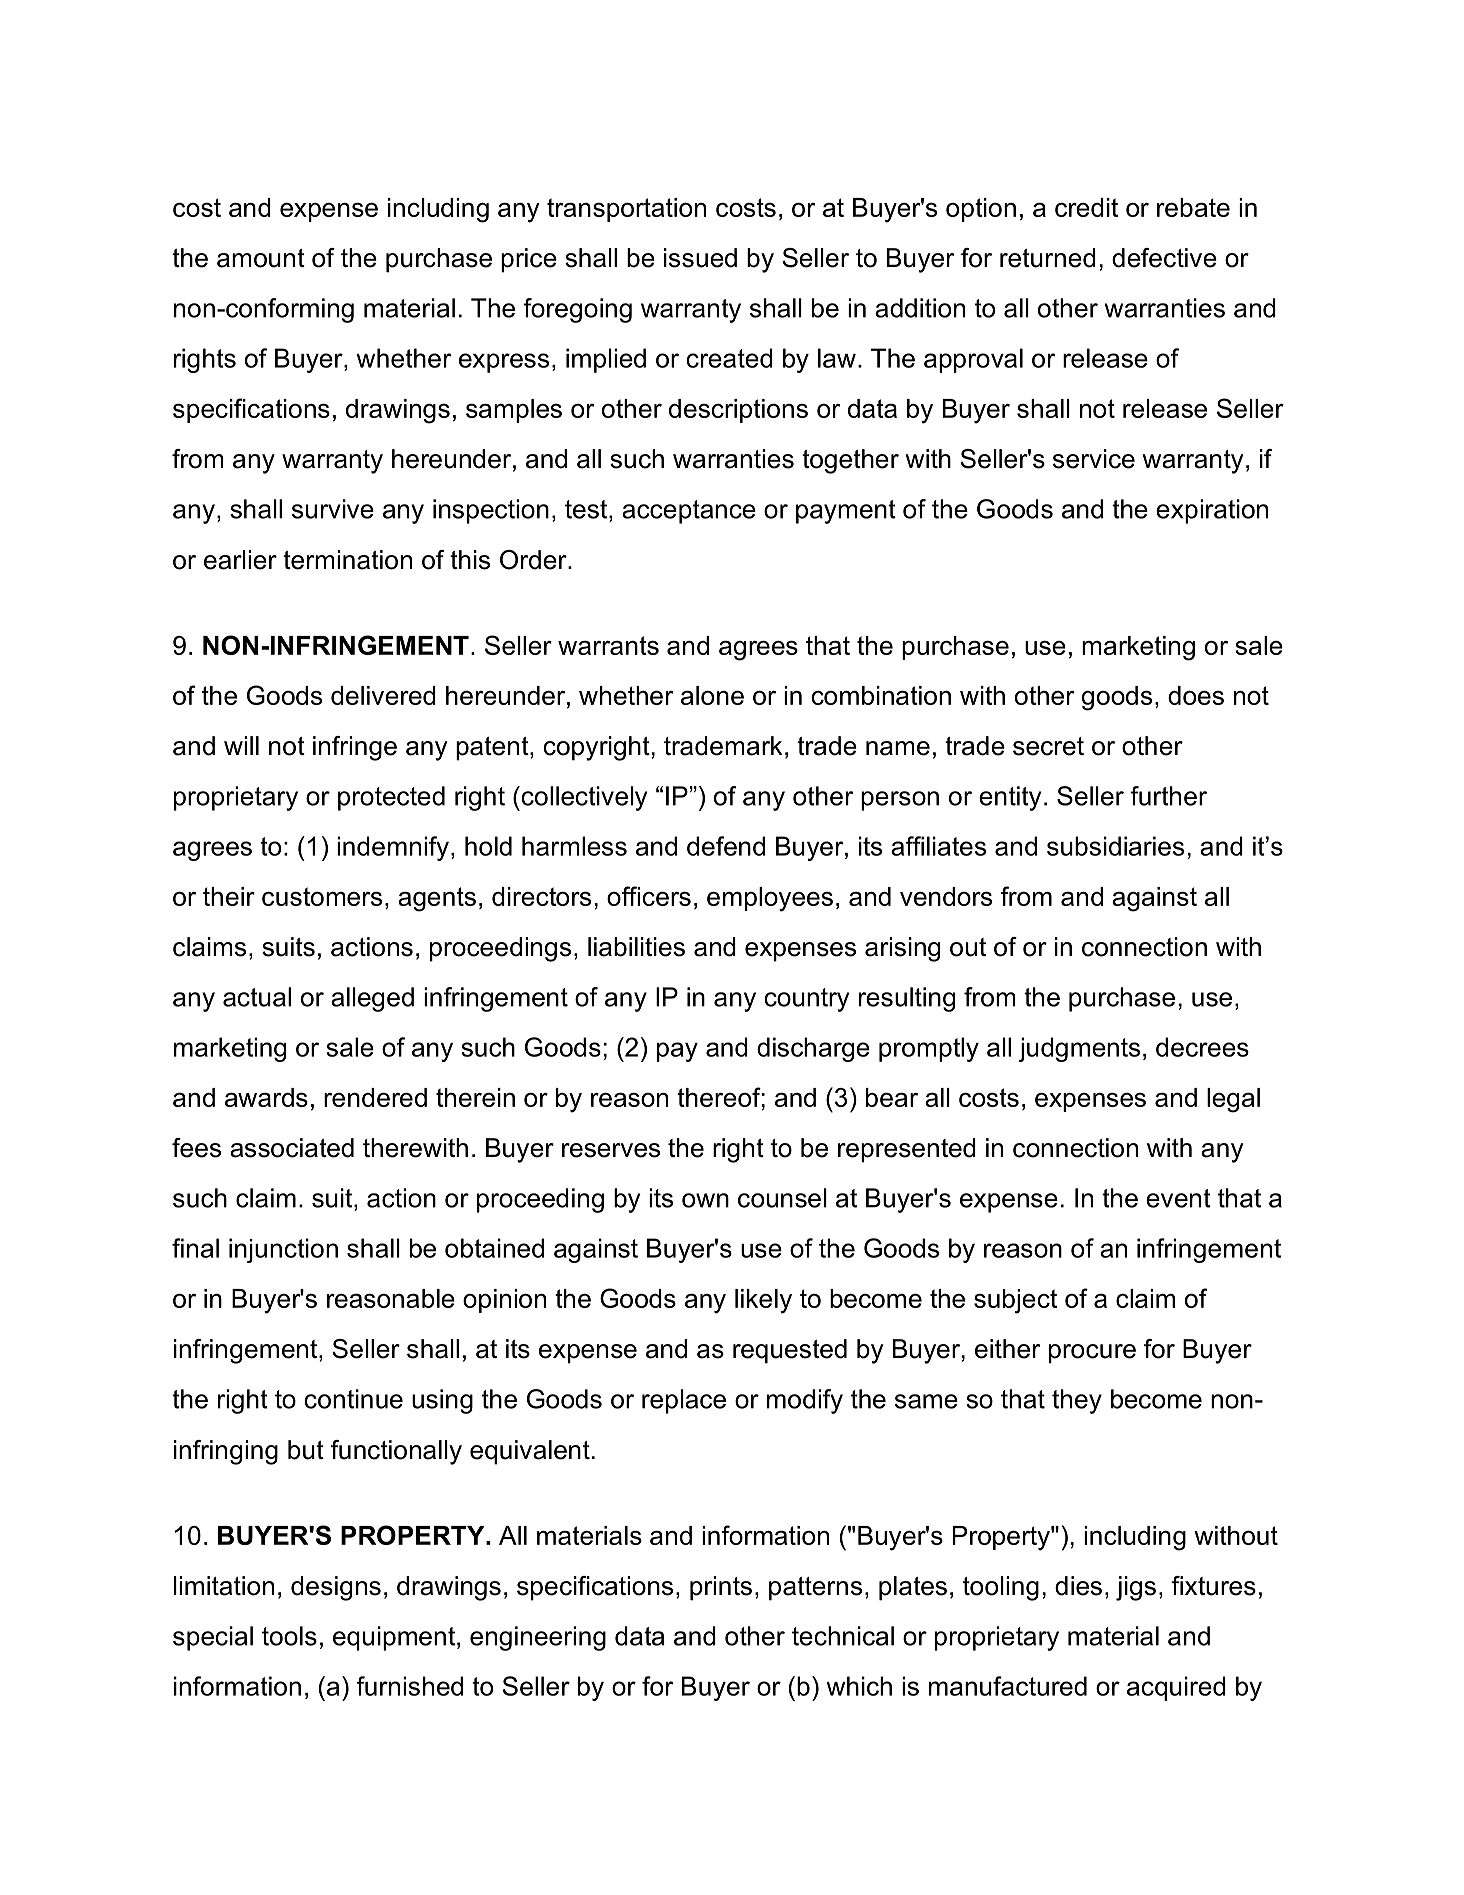 This document has width=1464, height=1895. I want to click on defective, so click(1164, 258).
